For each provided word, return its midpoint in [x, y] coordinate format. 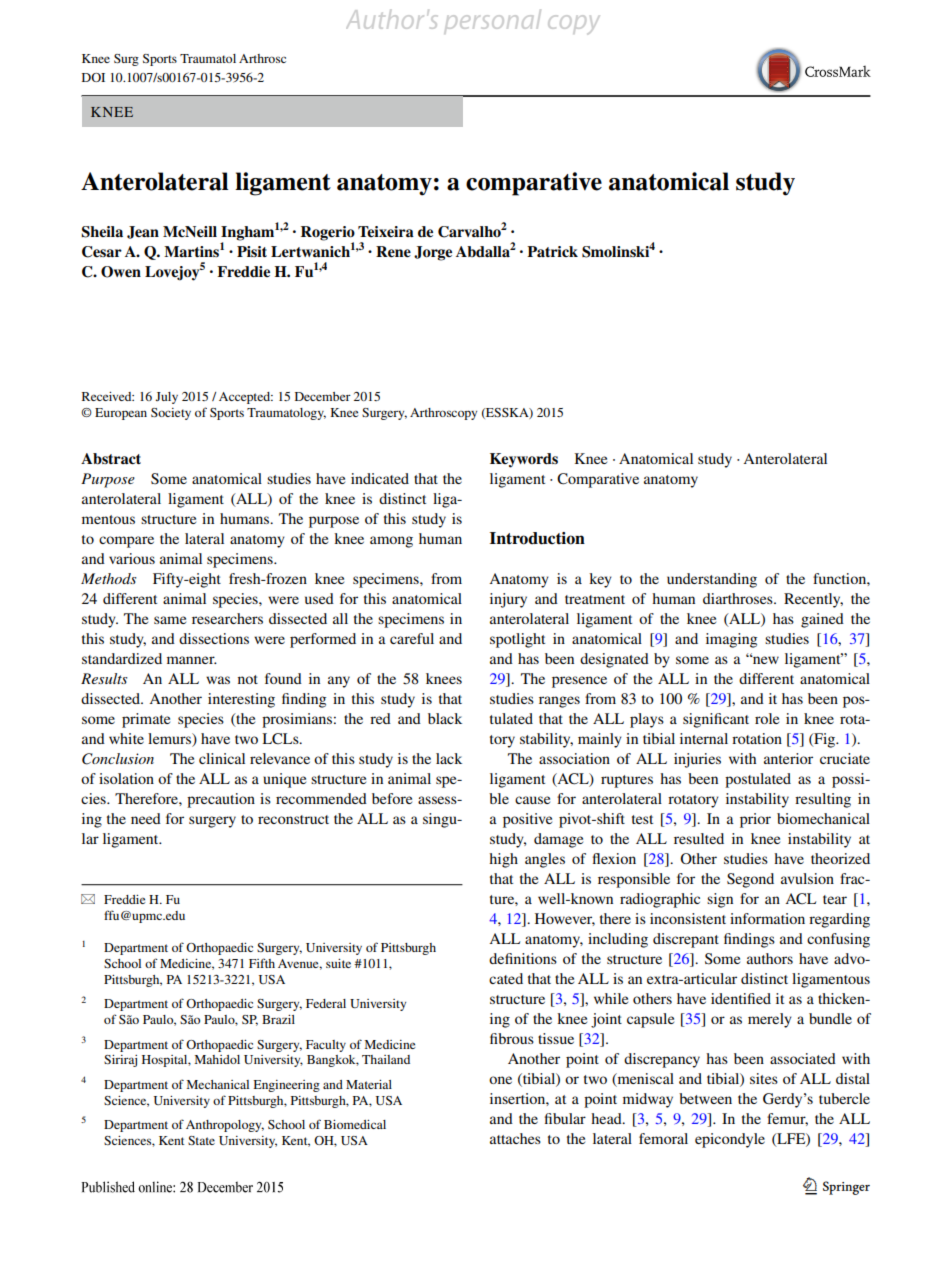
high [503, 860]
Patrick [552, 251]
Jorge [433, 253]
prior [755, 820]
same [170, 620]
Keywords [524, 460]
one [500, 1080]
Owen [121, 272]
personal [493, 20]
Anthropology [225, 1126]
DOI [93, 77]
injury [508, 600]
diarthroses [739, 598]
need [146, 818]
